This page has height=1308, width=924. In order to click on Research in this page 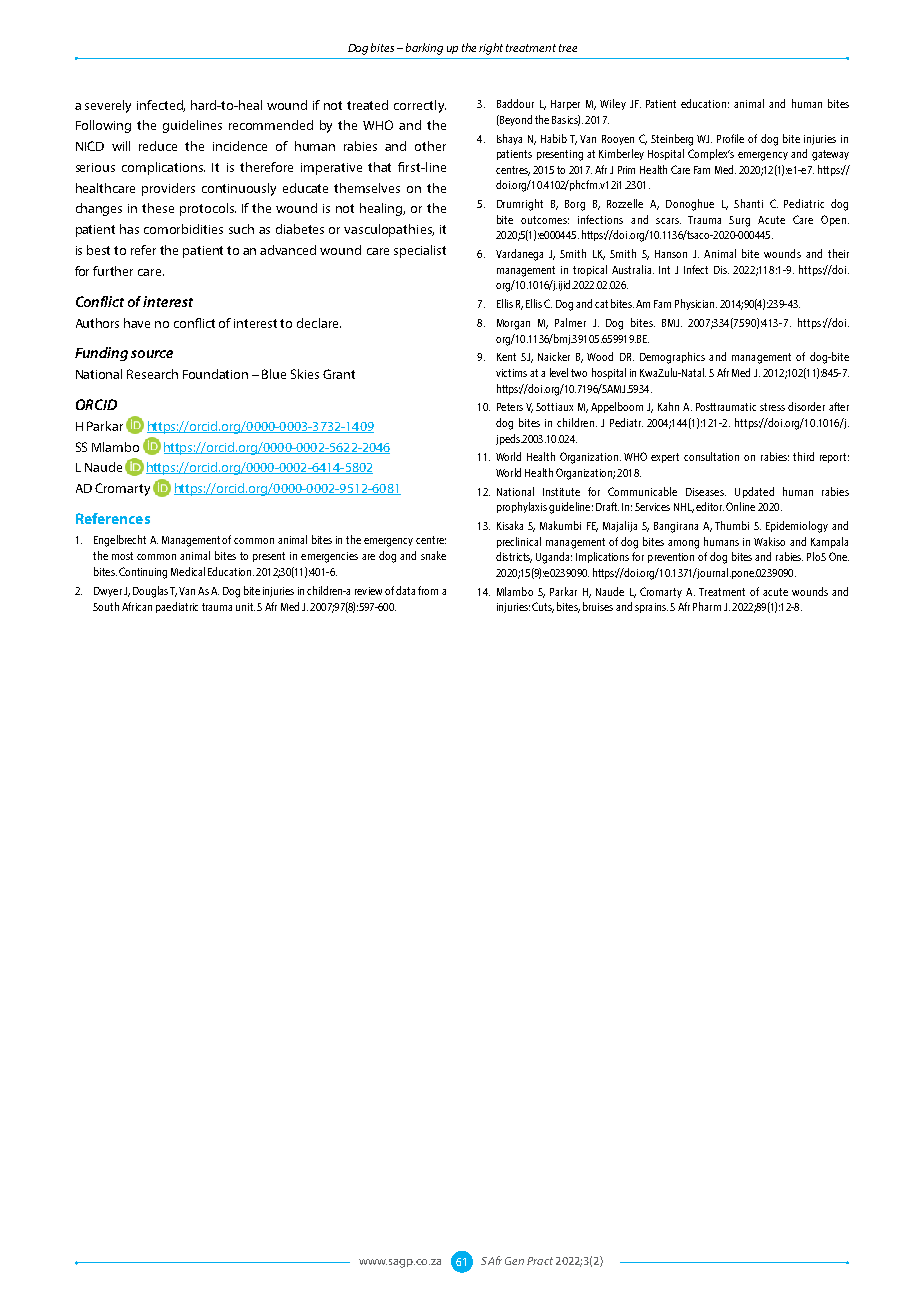, I will do `click(152, 374)`.
